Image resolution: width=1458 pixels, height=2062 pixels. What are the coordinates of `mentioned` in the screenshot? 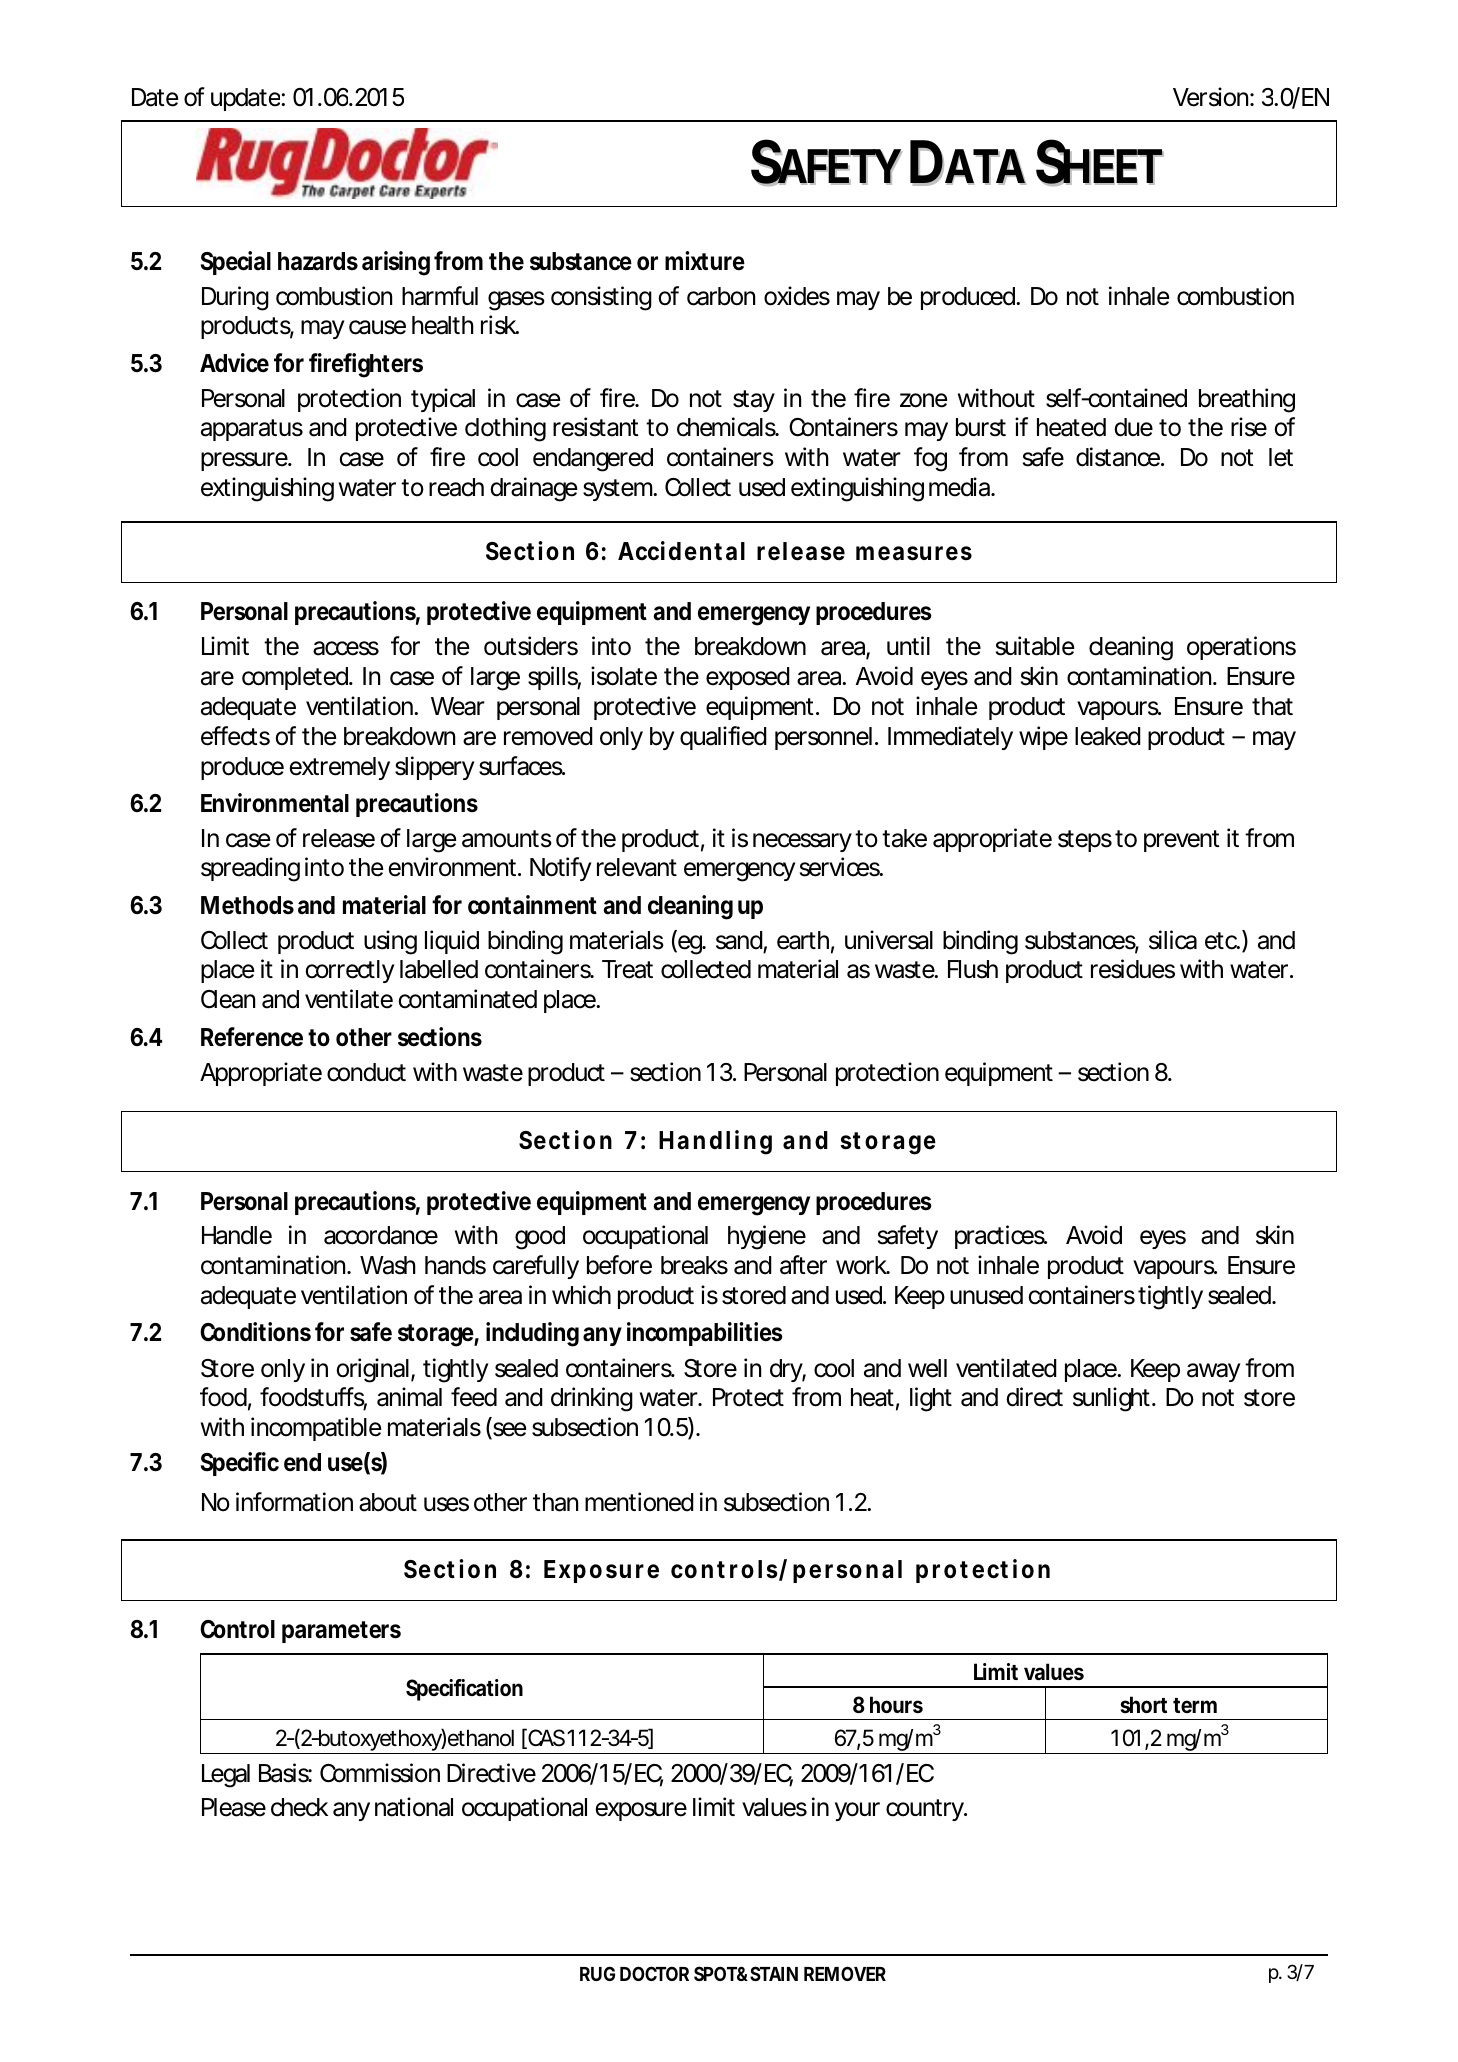 It's located at (639, 1502).
